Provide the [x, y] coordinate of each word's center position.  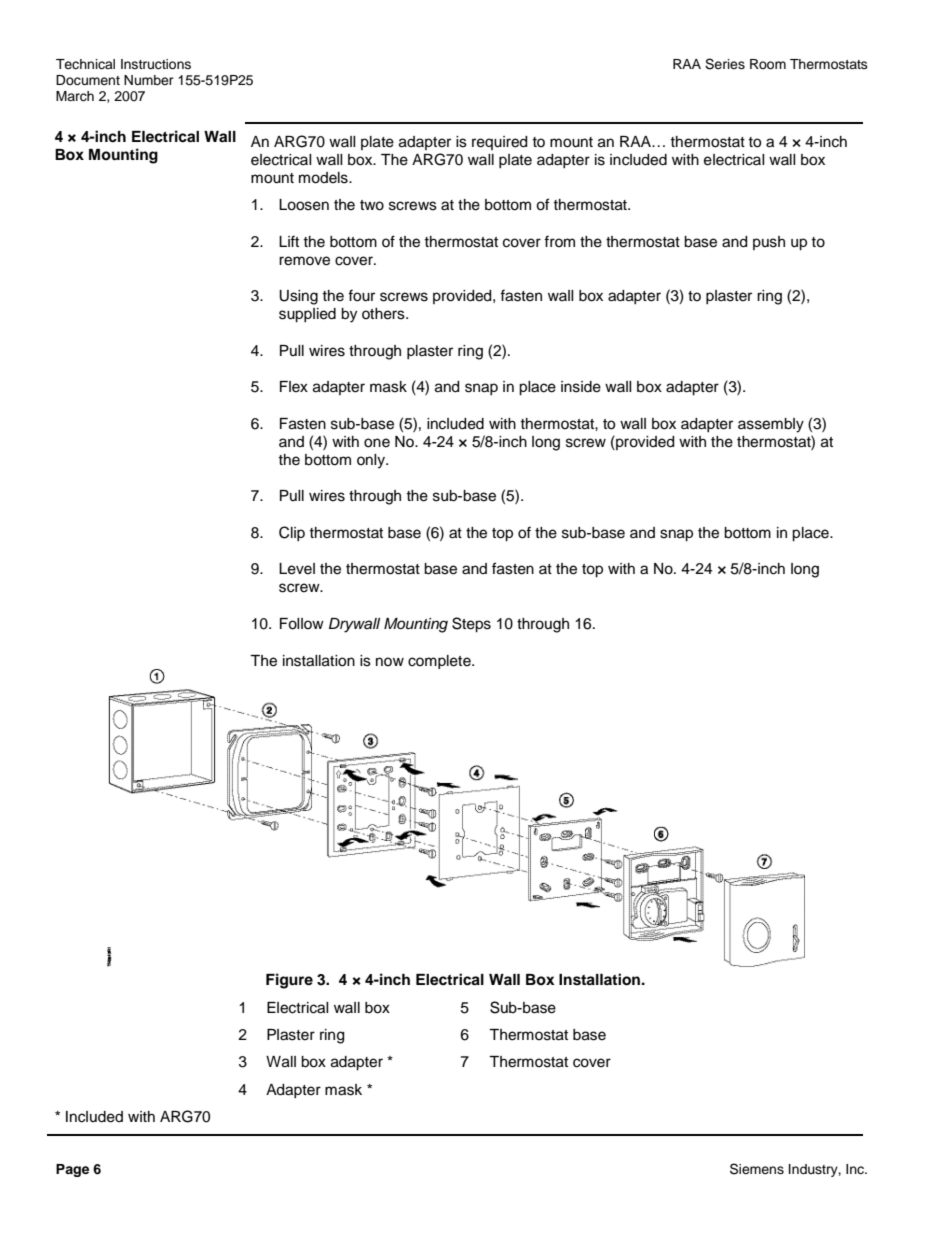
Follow [302, 624]
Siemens [757, 1169]
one [377, 443]
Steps [471, 625]
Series [725, 64]
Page [72, 1170]
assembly [771, 425]
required [499, 143]
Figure [289, 981]
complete [440, 662]
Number [149, 80]
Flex [294, 387]
